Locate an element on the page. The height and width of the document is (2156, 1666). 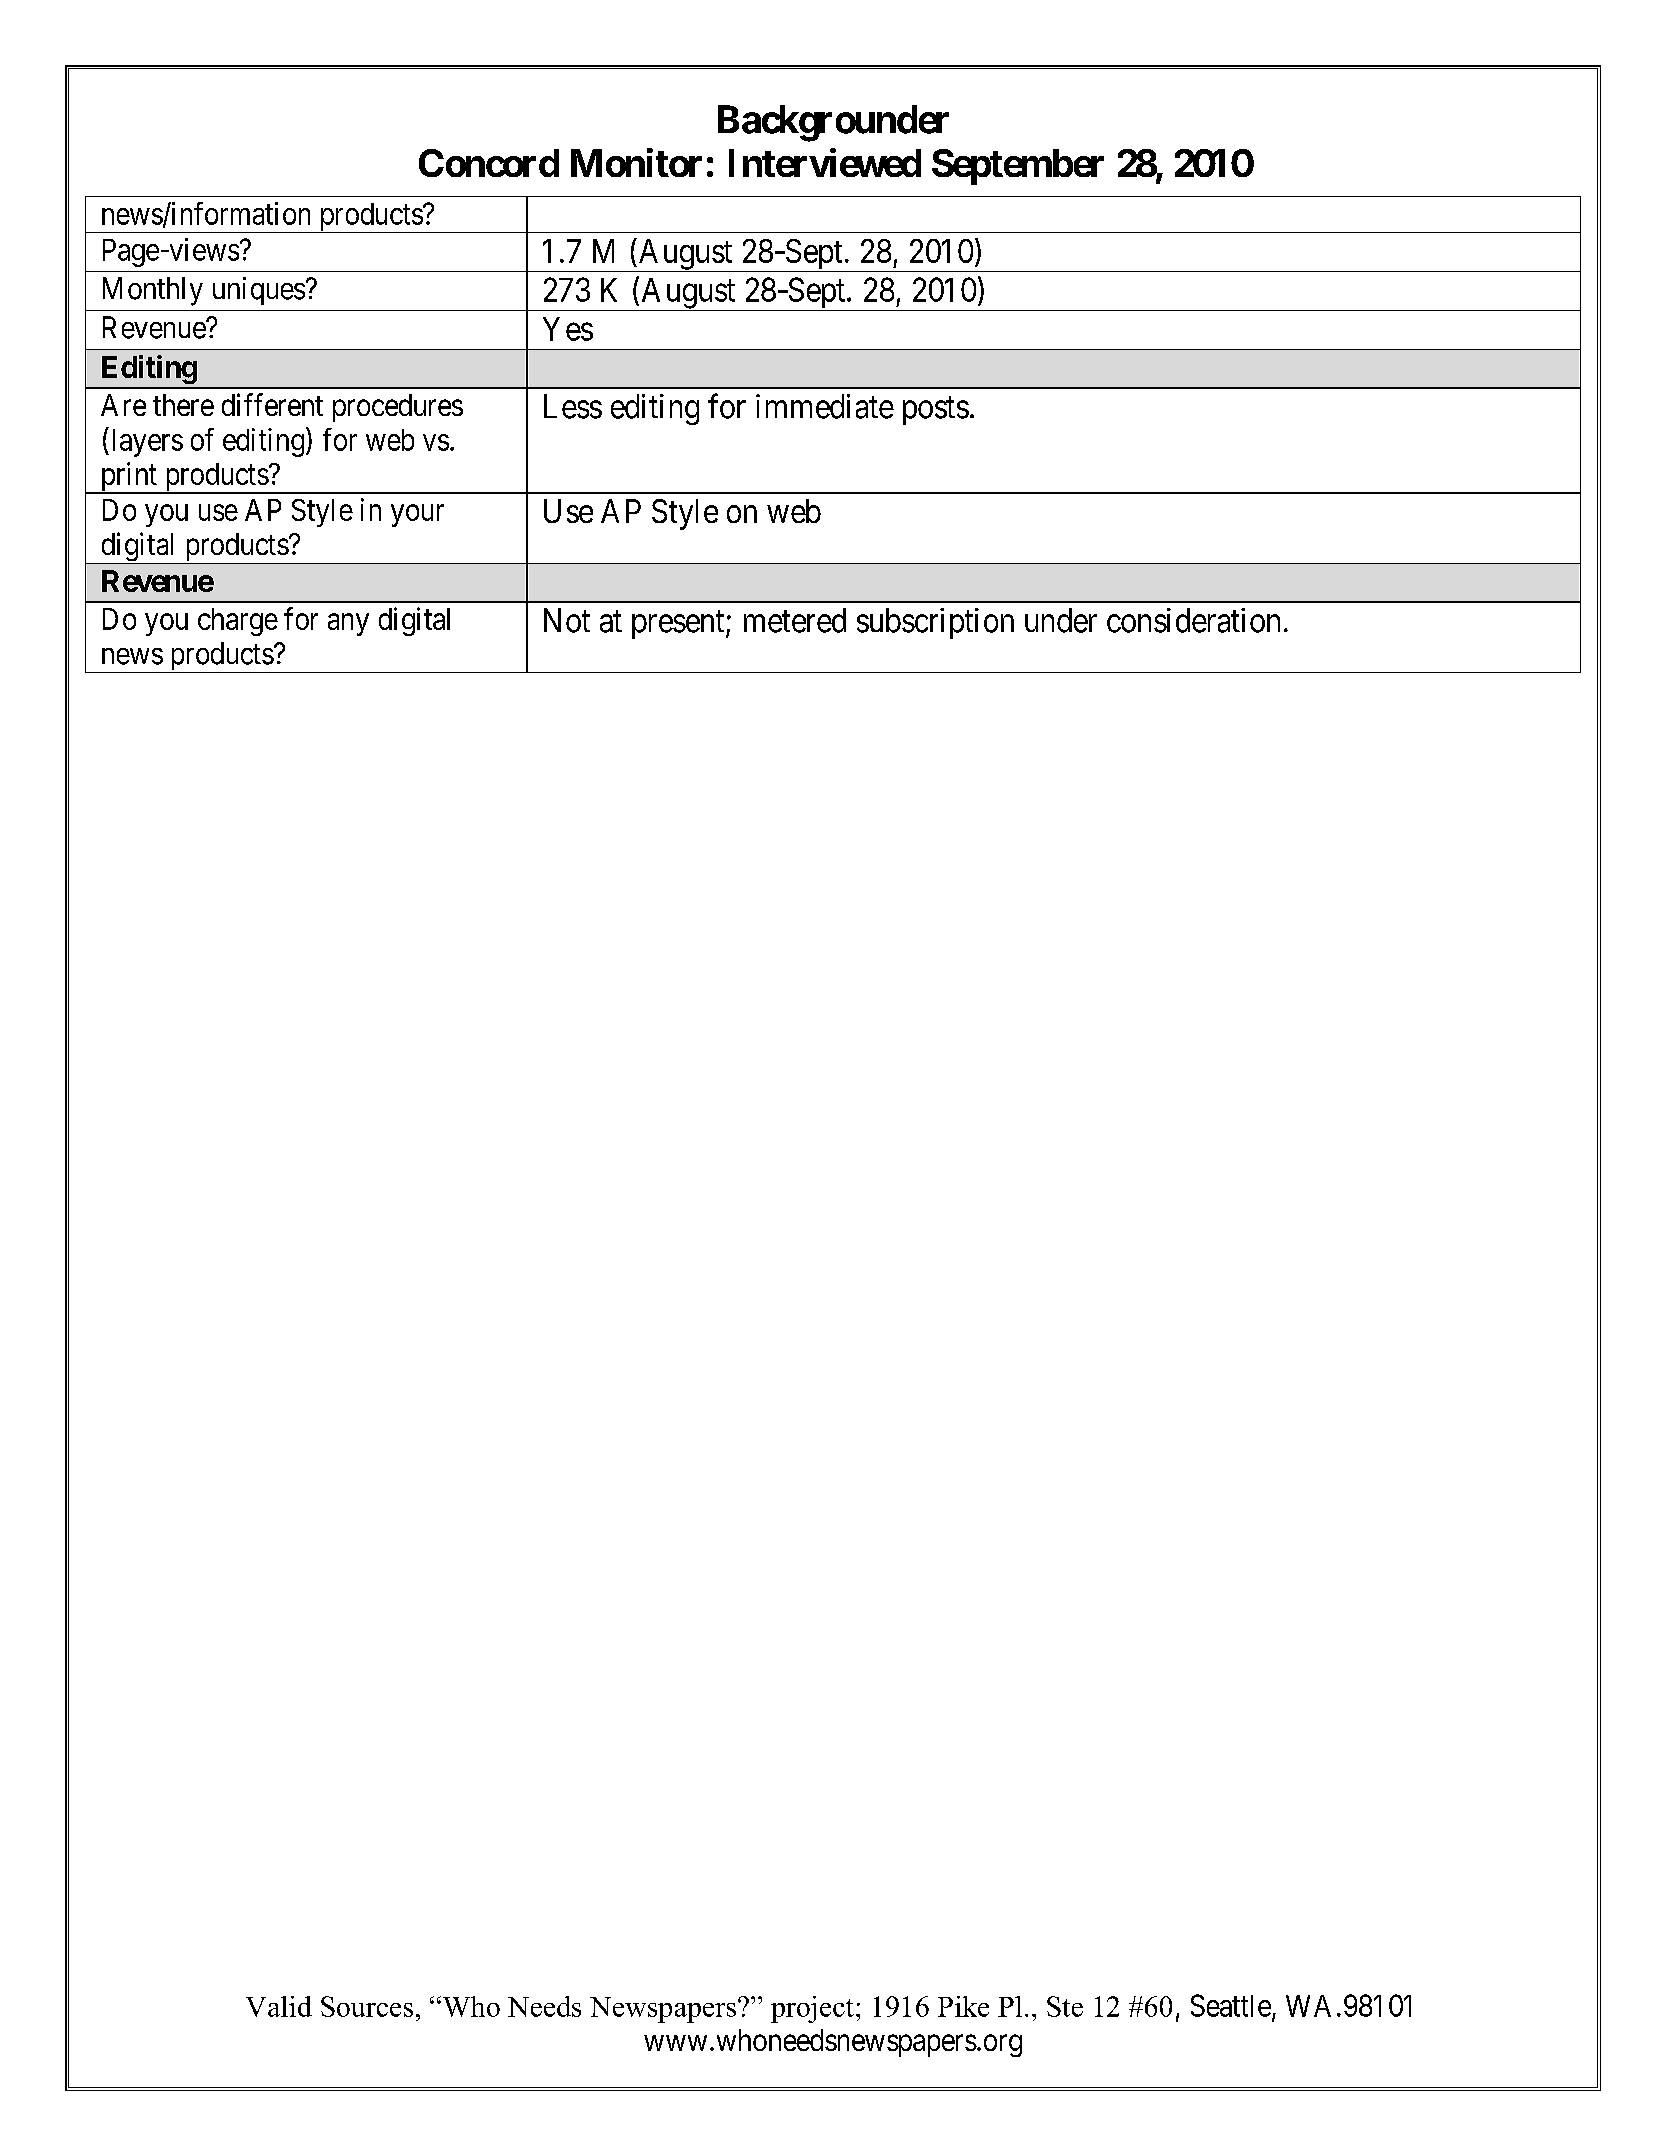
Ste is located at coordinates (1065, 2006).
